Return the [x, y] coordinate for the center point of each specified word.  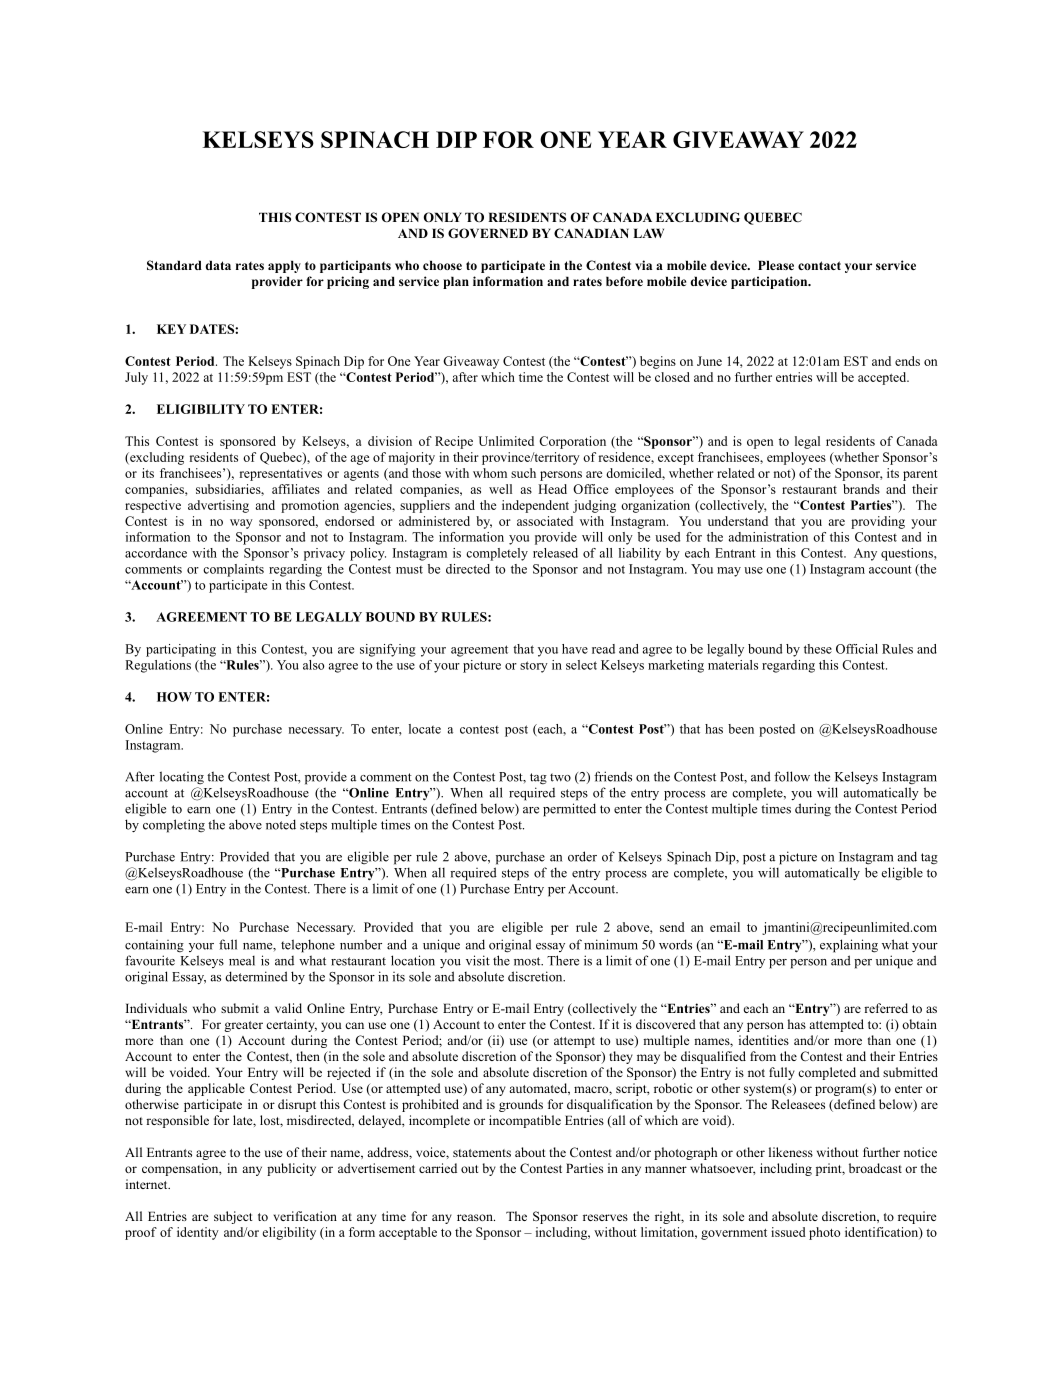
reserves [605, 1217]
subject [233, 1217]
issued [788, 1232]
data [218, 265]
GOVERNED [488, 233]
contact [819, 265]
